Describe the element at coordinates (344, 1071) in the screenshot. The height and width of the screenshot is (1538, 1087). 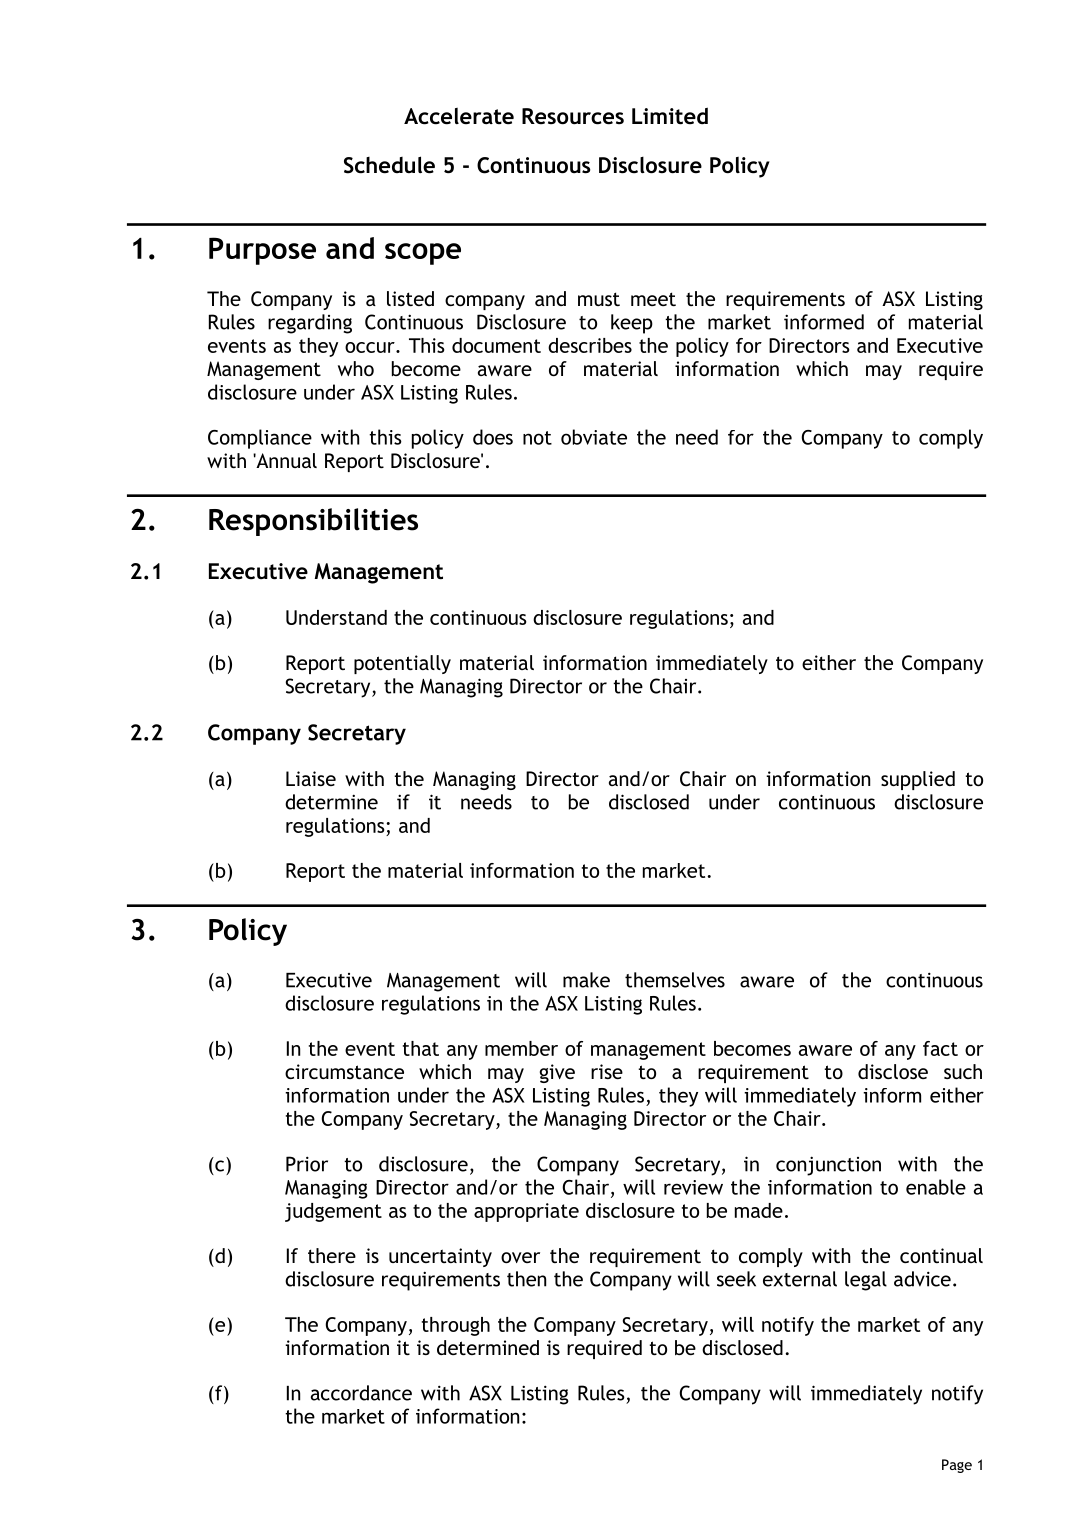
I see `circumstance` at that location.
